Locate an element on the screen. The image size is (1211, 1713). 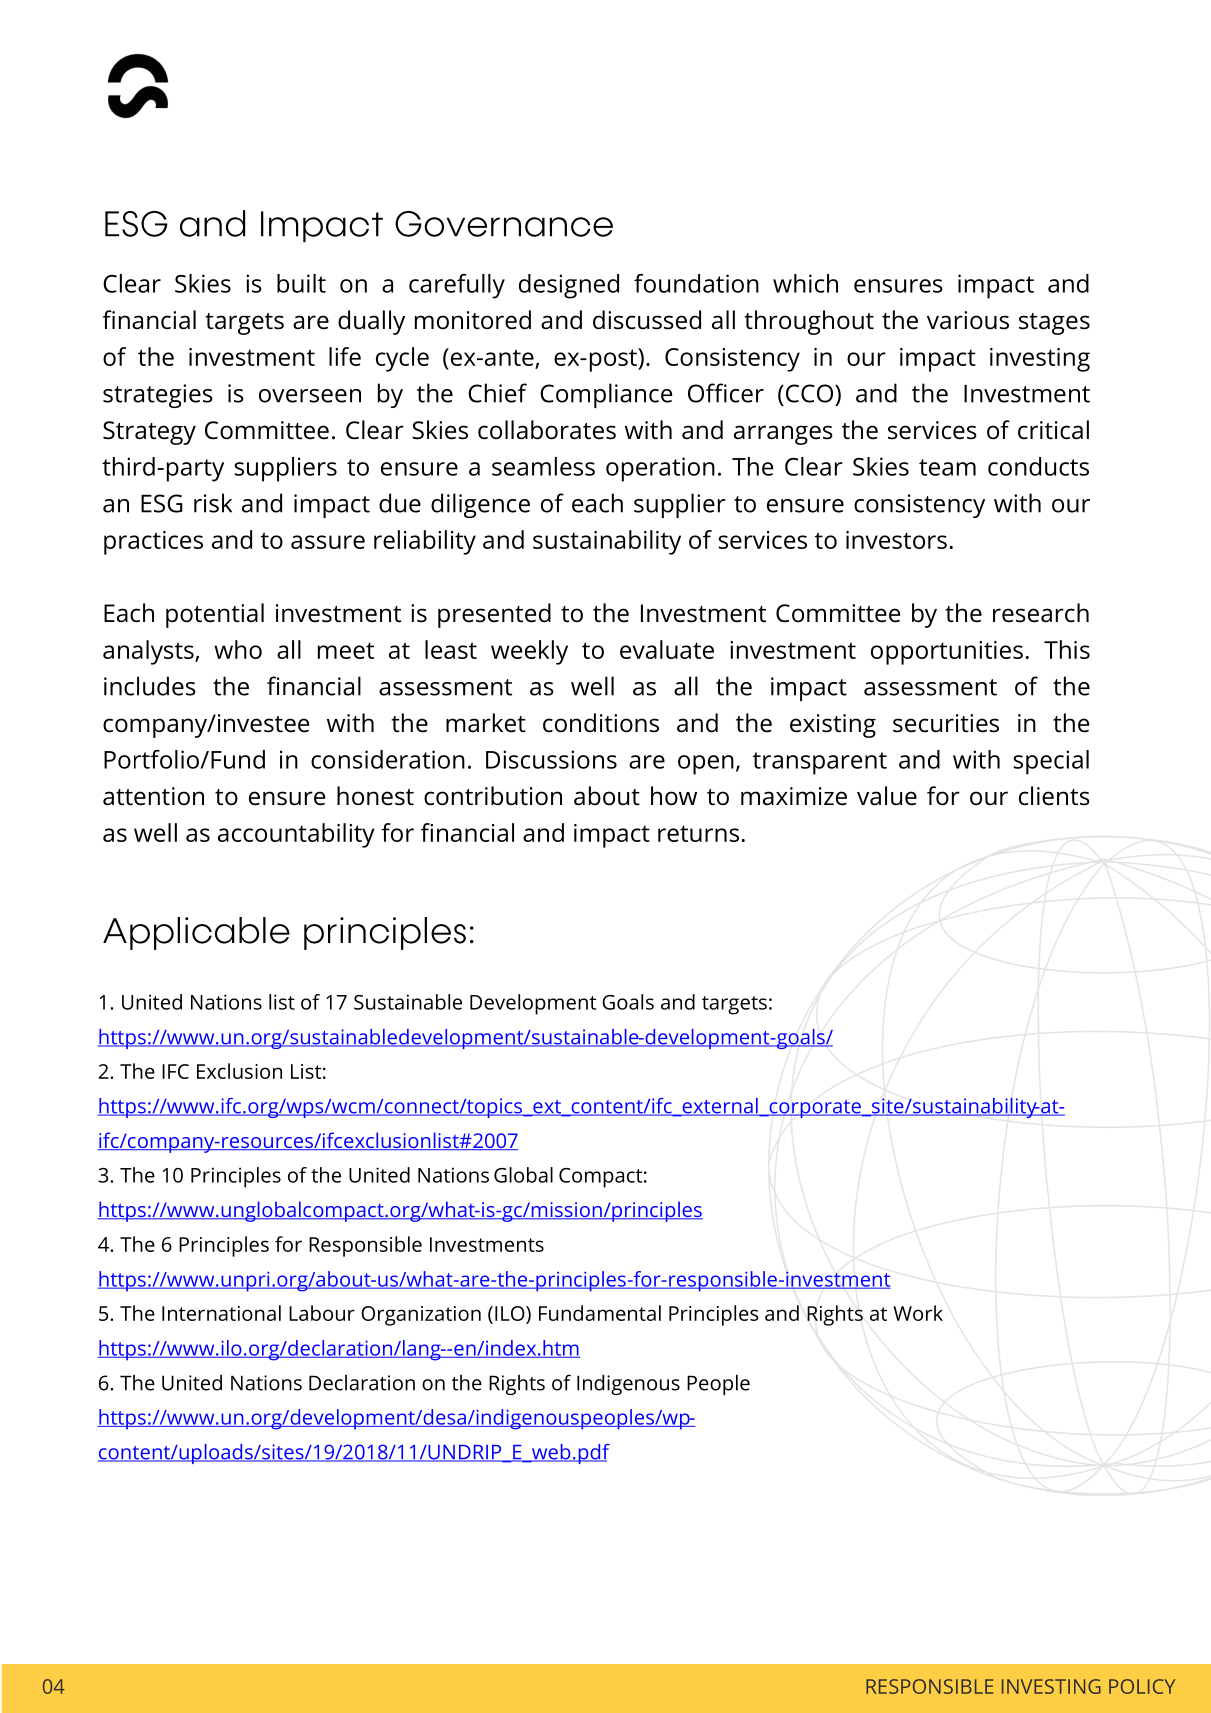
how is located at coordinates (674, 796).
